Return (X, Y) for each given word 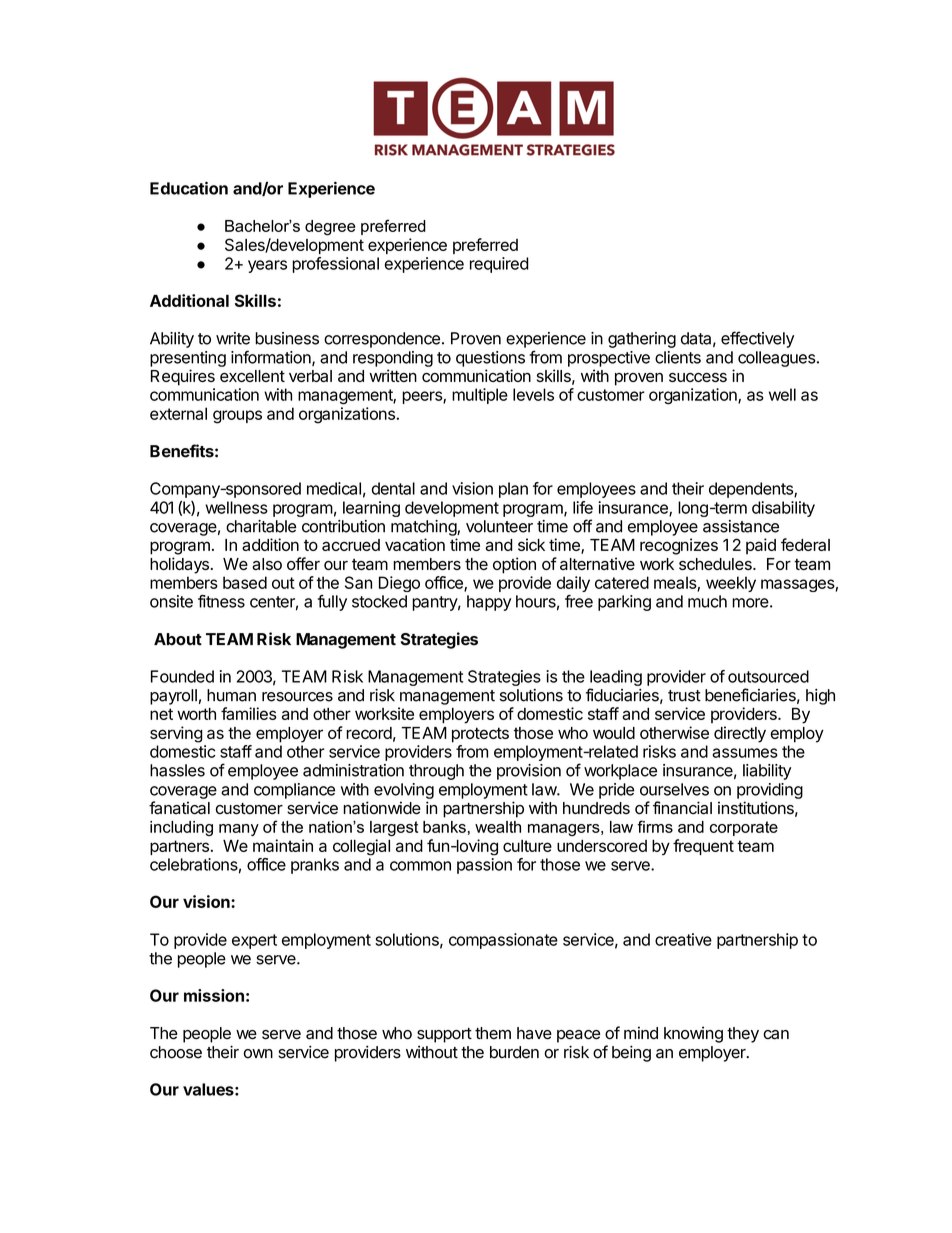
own (258, 1054)
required (499, 265)
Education (189, 188)
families (249, 713)
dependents (752, 490)
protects (480, 735)
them (493, 1033)
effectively (757, 339)
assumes (745, 753)
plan (513, 490)
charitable (261, 526)
